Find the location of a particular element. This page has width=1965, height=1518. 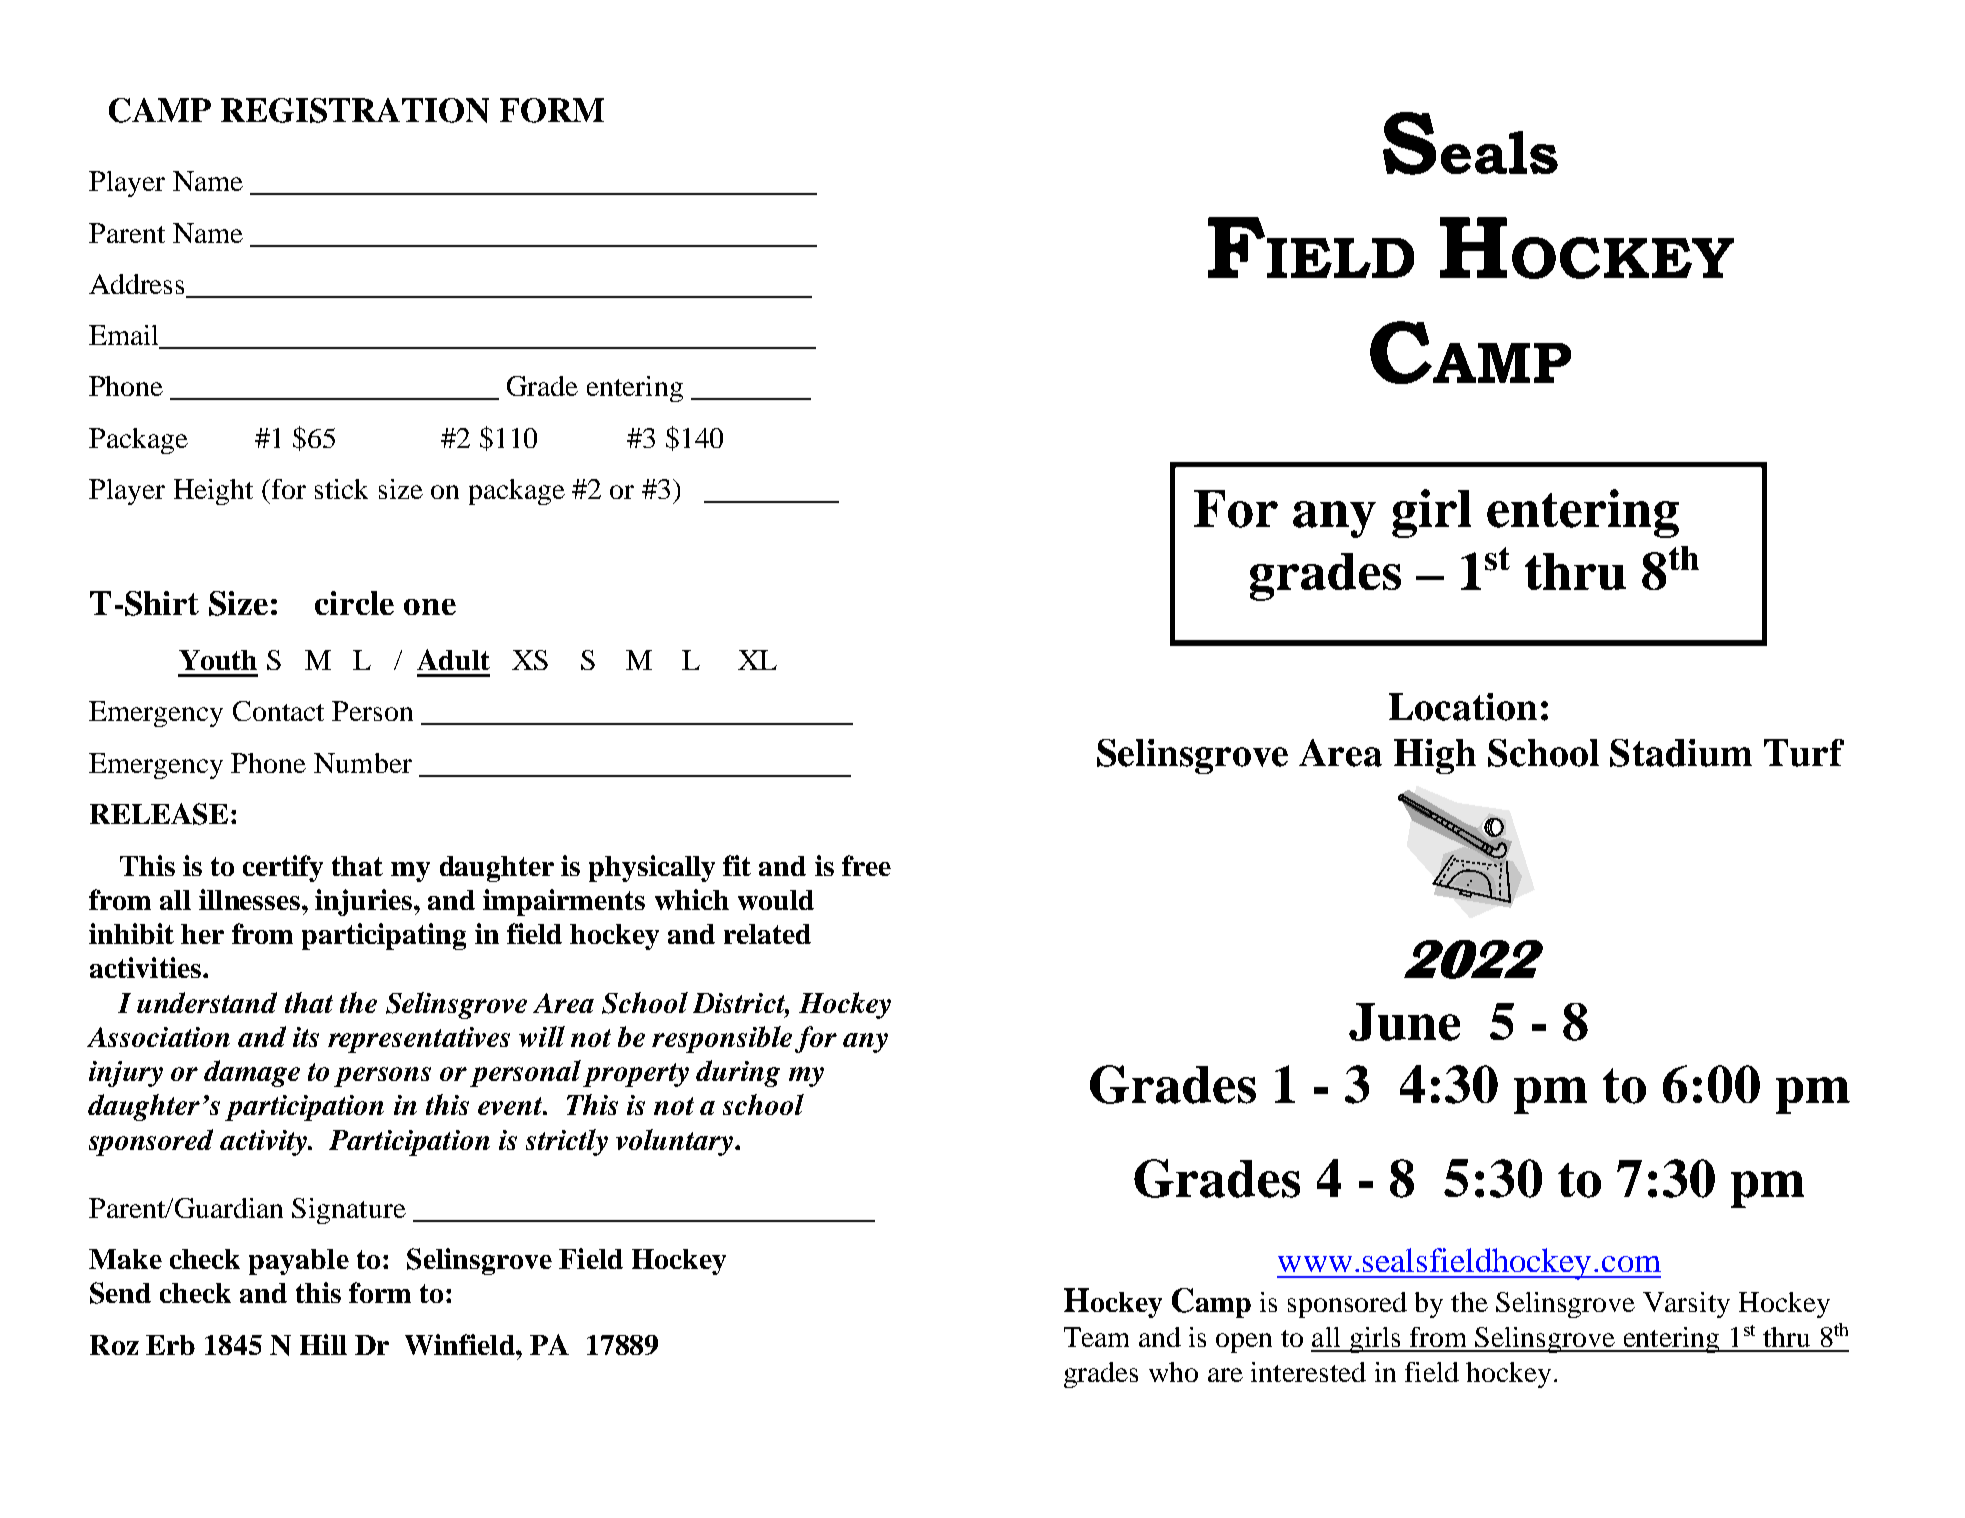

Number is located at coordinates (363, 763).
